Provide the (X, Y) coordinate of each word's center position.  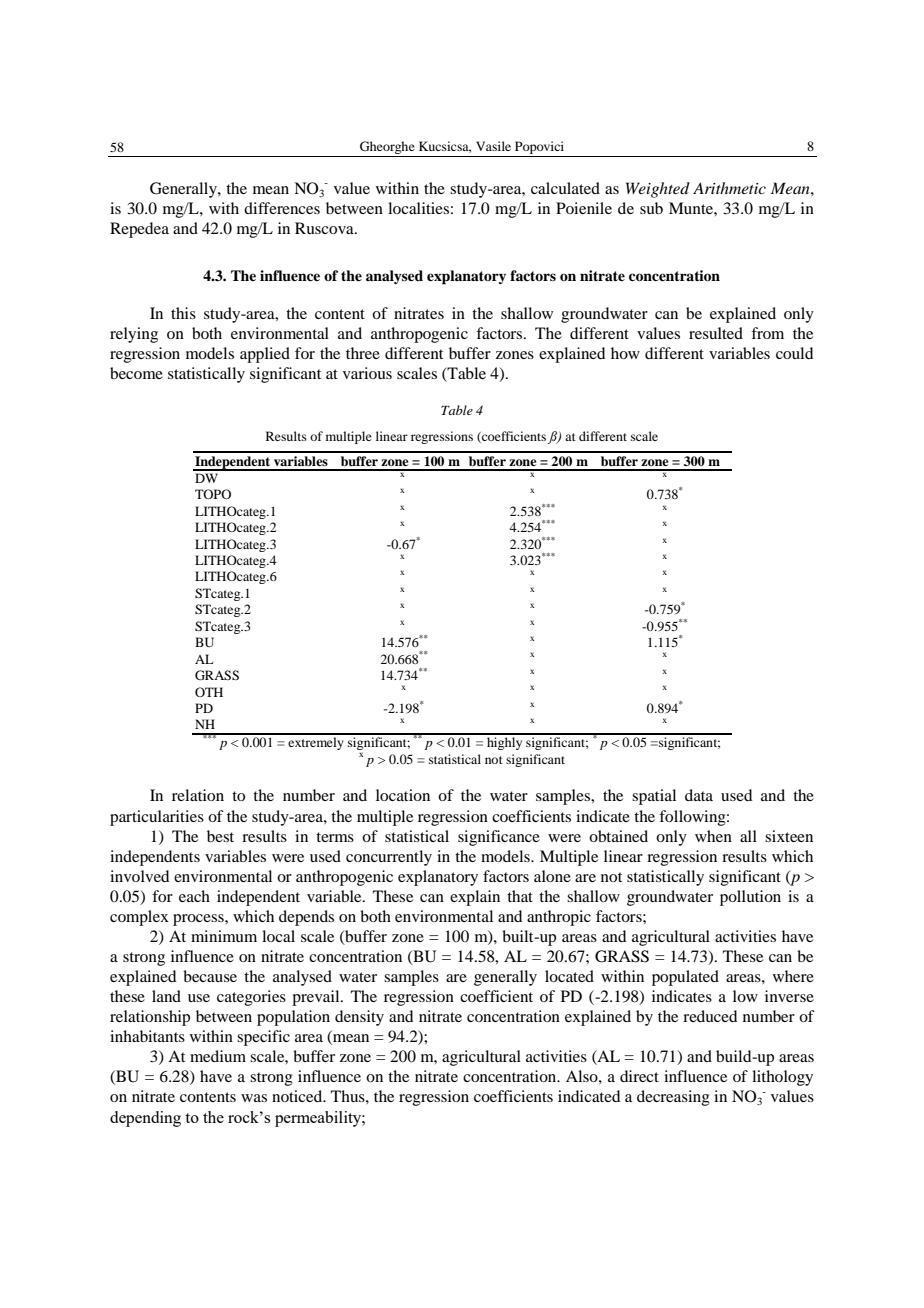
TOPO (213, 494)
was (254, 1098)
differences (282, 208)
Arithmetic (729, 188)
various (367, 373)
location (403, 795)
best (220, 836)
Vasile (493, 146)
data (699, 795)
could (794, 353)
